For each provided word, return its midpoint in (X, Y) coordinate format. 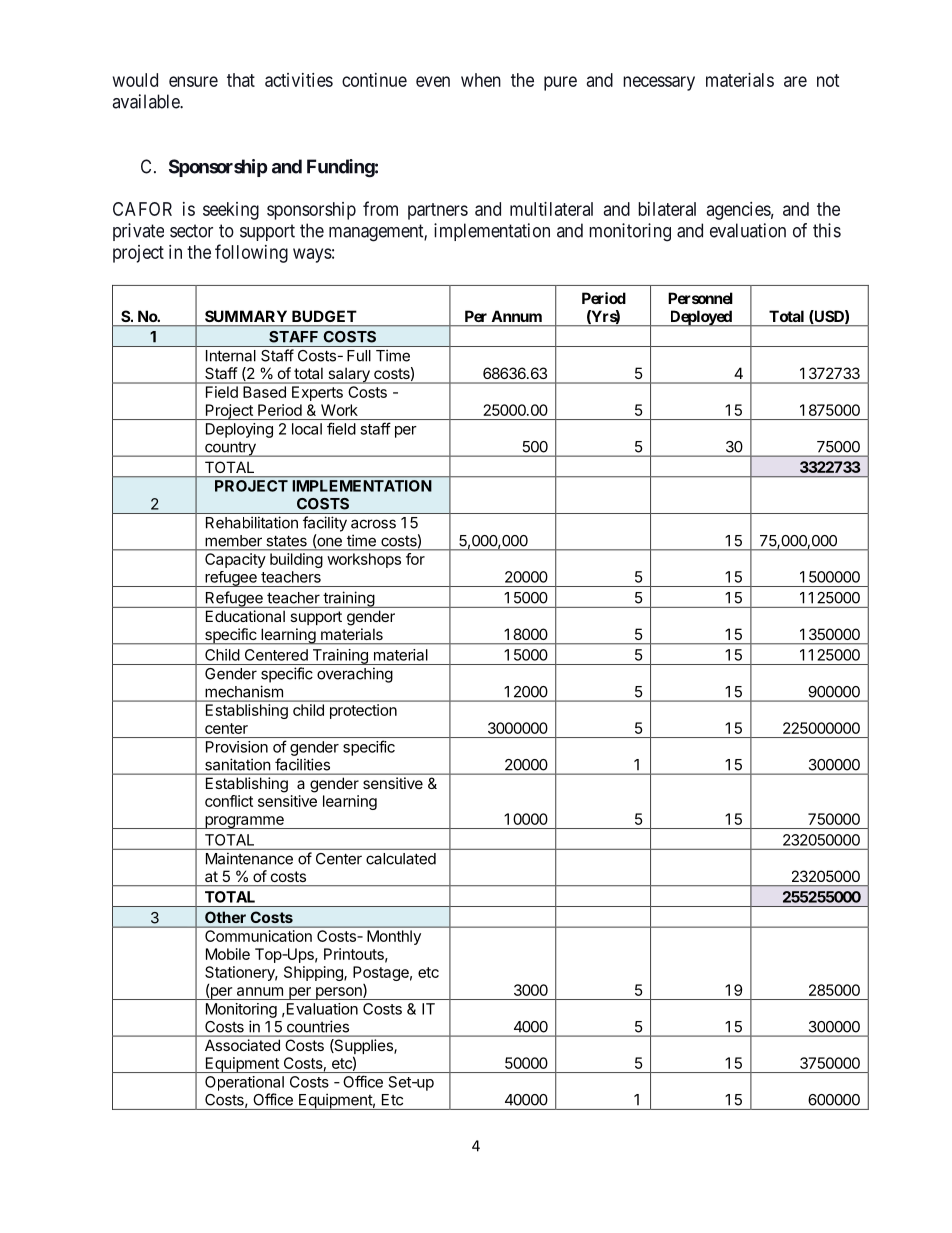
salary (349, 375)
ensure (193, 81)
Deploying (239, 430)
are (795, 81)
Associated (242, 1045)
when (481, 80)
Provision (237, 747)
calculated (401, 859)
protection (363, 711)
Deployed (700, 318)
